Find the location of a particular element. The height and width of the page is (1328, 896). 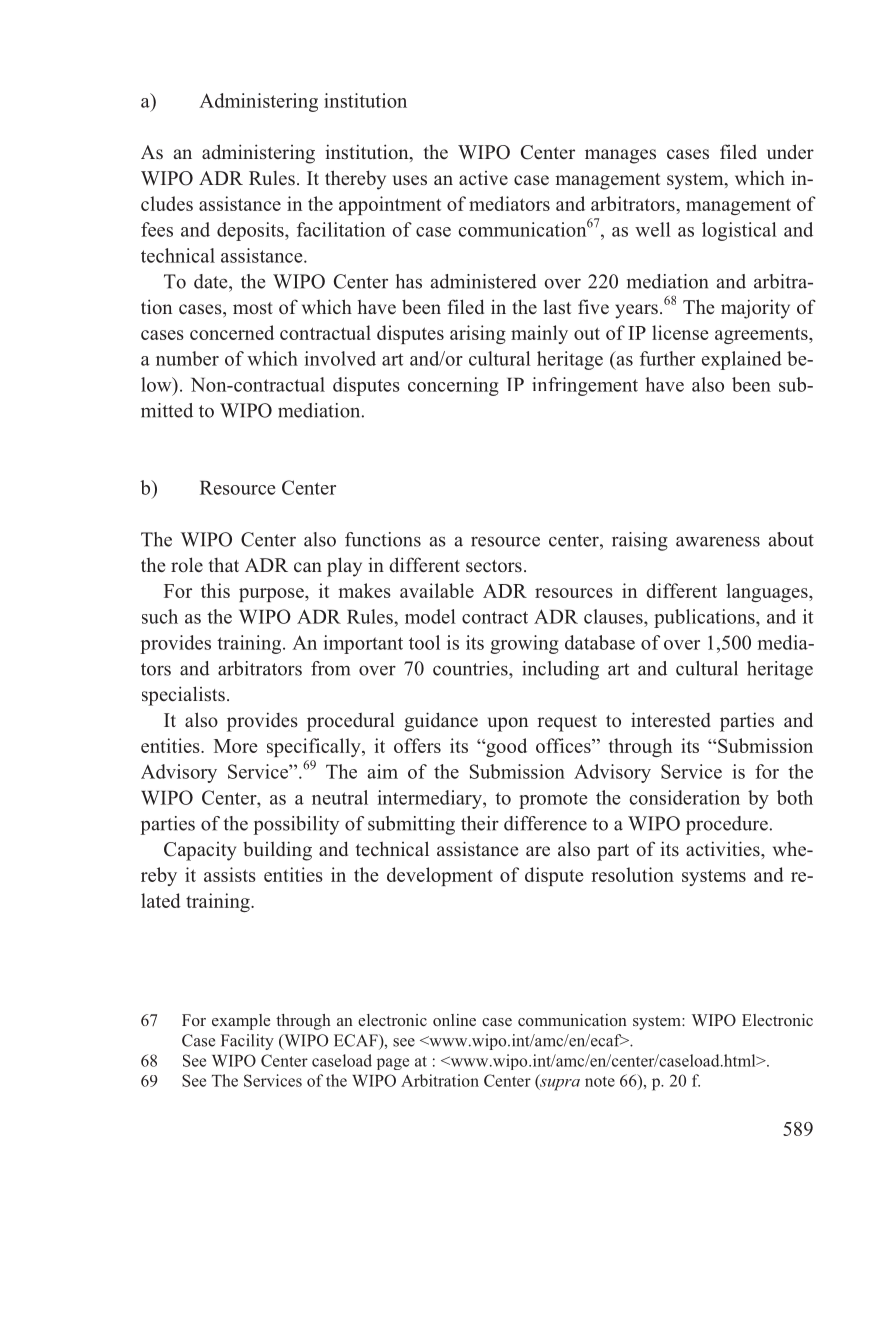

model is located at coordinates (430, 616).
